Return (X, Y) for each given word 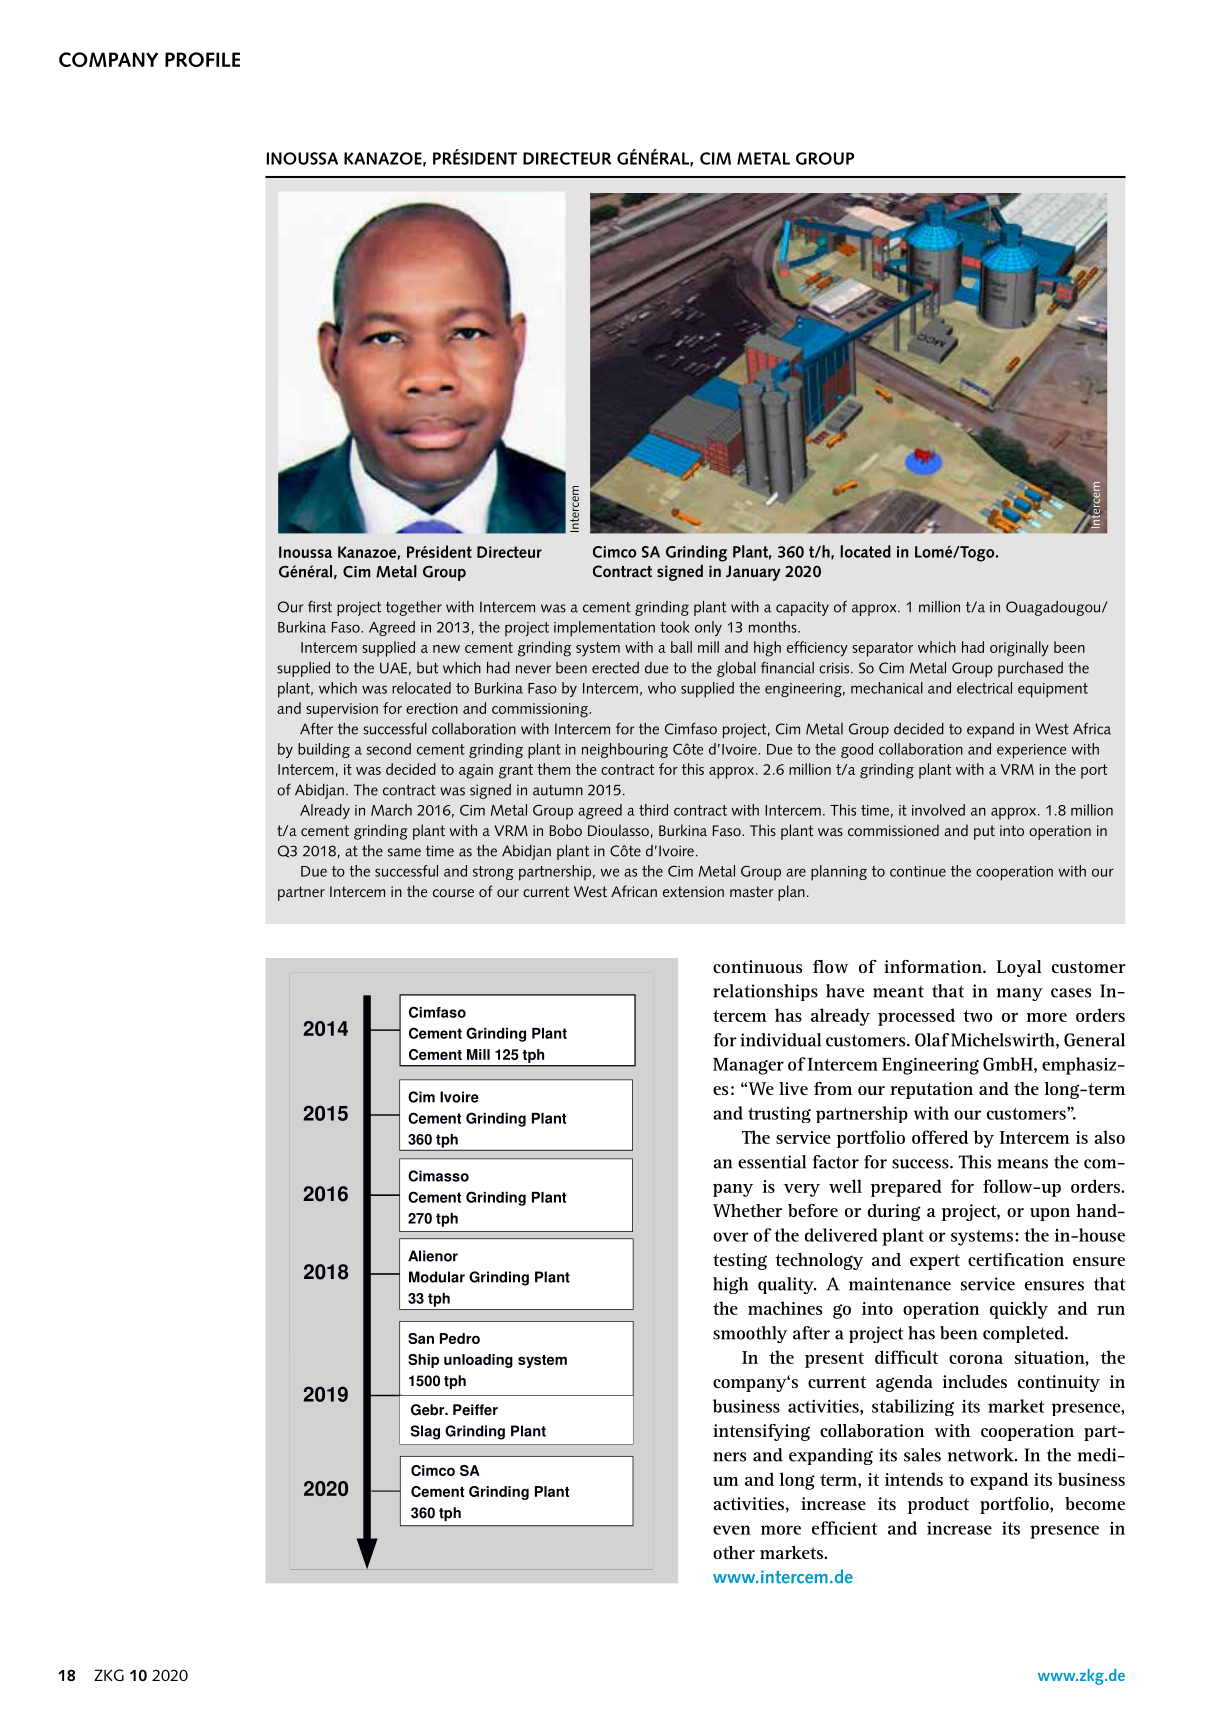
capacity (802, 608)
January (753, 573)
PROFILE (202, 59)
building (324, 750)
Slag (425, 1432)
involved (938, 810)
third (653, 810)
